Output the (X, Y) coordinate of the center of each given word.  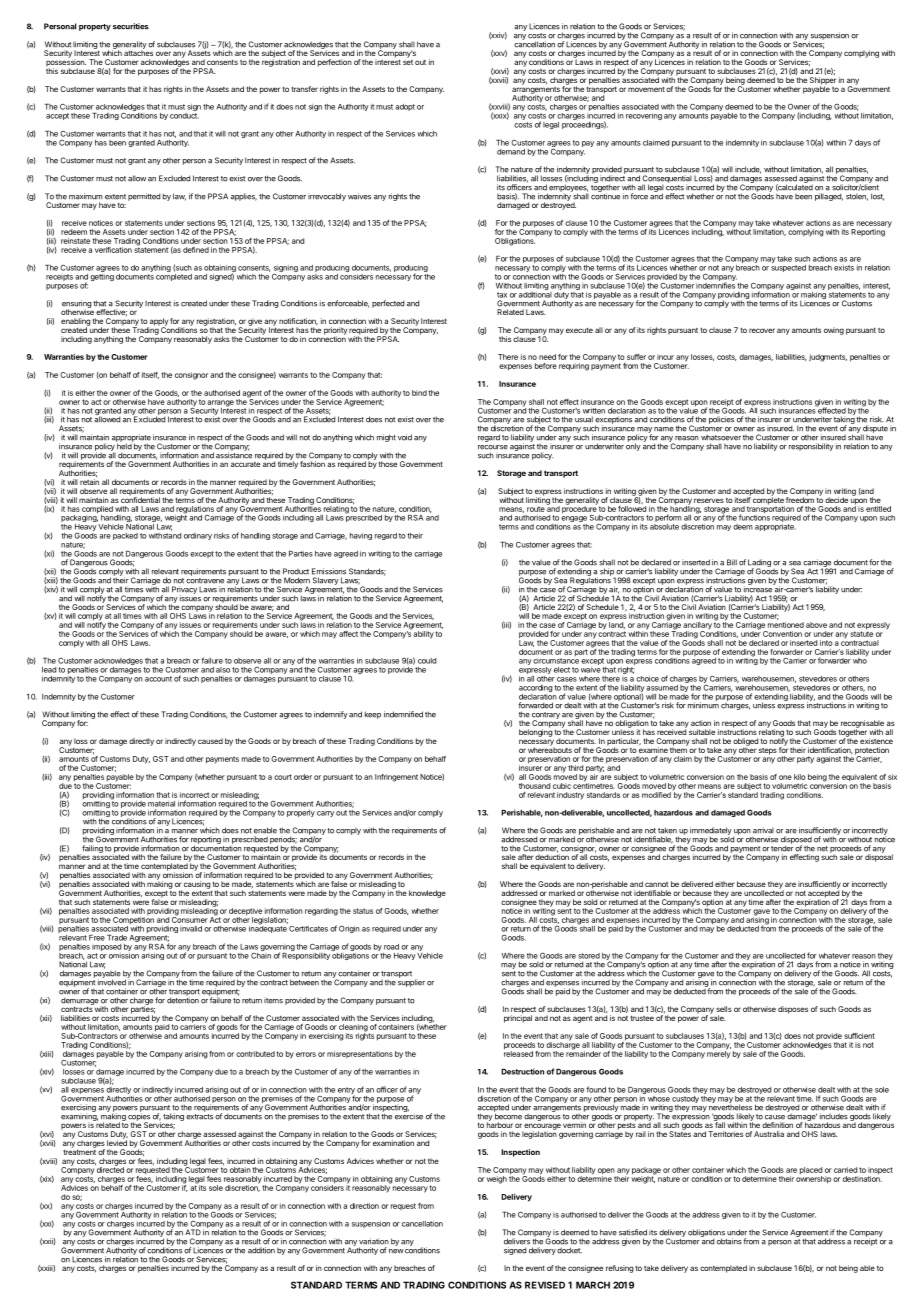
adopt (405, 107)
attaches (138, 52)
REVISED (545, 1285)
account (158, 679)
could (427, 661)
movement (646, 89)
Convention (782, 634)
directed (109, 1169)
